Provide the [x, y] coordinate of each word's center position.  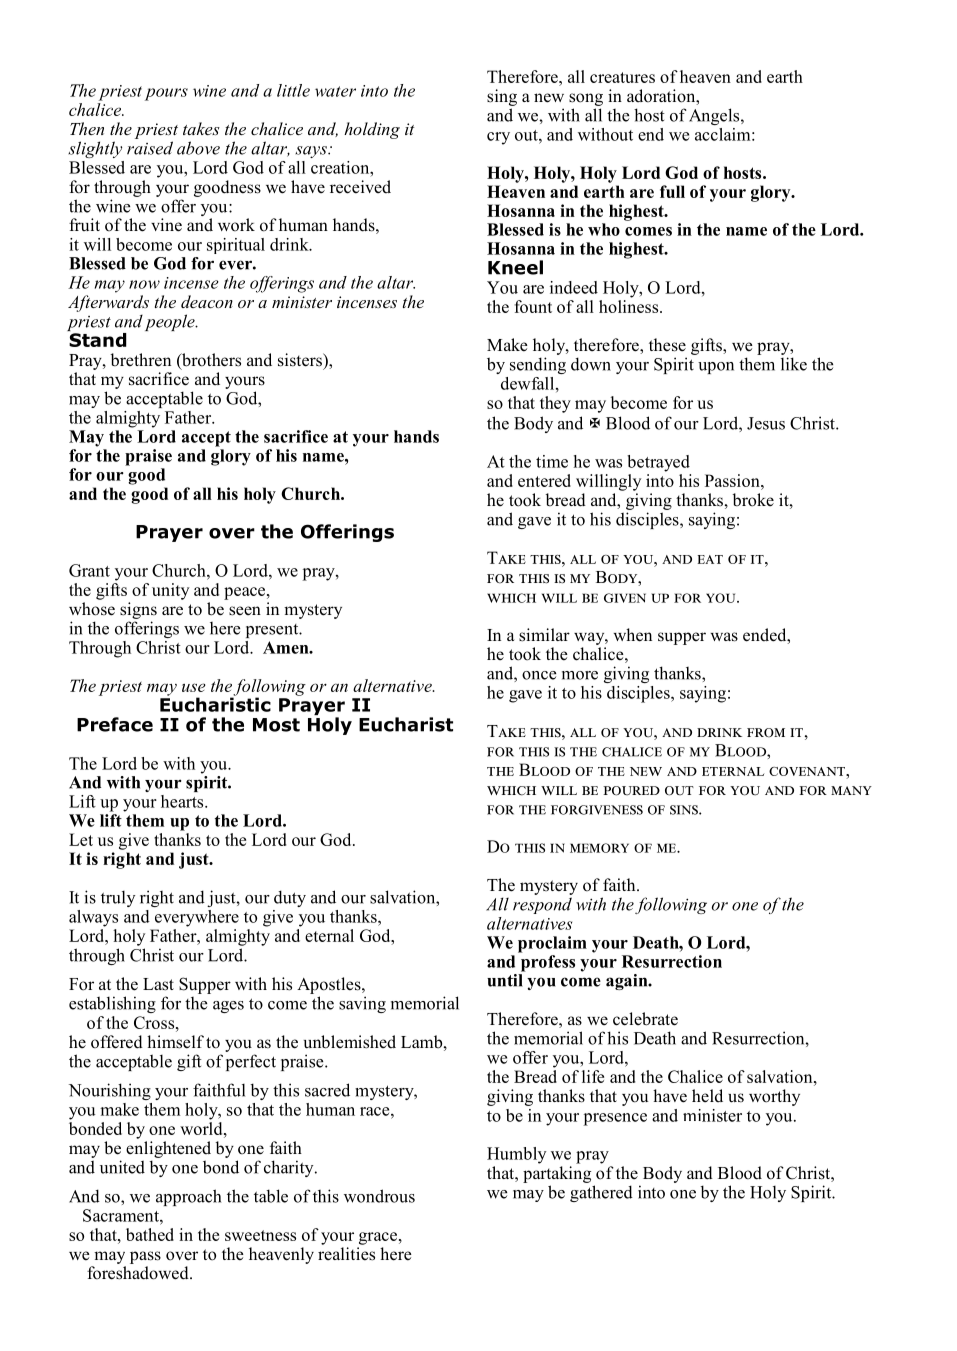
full [672, 191]
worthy [774, 1097]
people [171, 322]
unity [171, 591]
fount [533, 306]
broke [753, 500]
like [794, 364]
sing [502, 97]
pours [166, 94]
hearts [183, 801]
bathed [150, 1234]
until [506, 979]
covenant [808, 771]
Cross [155, 1022]
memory [599, 848]
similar [544, 635]
